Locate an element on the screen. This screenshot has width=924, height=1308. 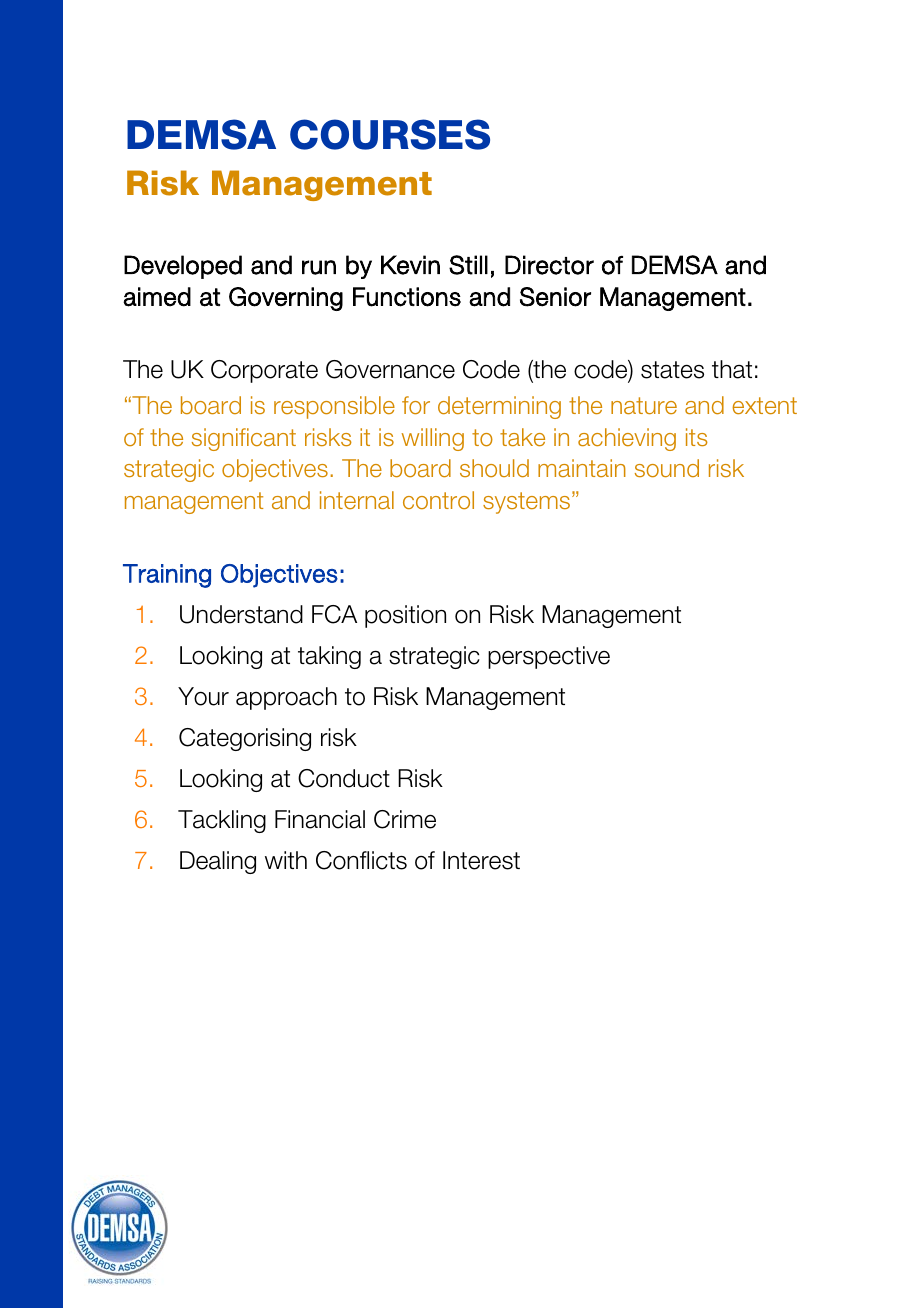
perspective is located at coordinates (549, 657).
